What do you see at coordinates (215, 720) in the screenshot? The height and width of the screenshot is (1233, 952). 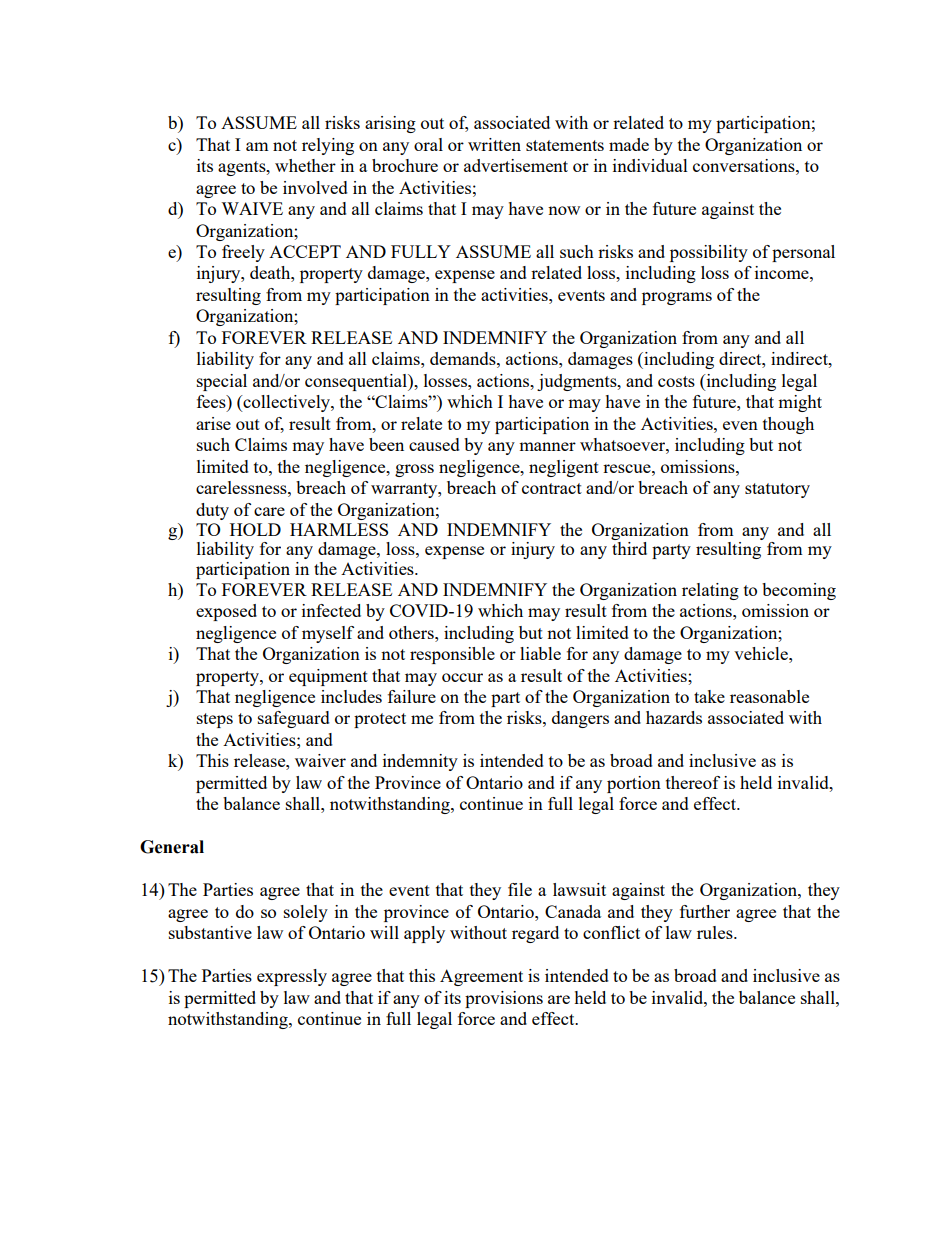 I see `steps` at bounding box center [215, 720].
